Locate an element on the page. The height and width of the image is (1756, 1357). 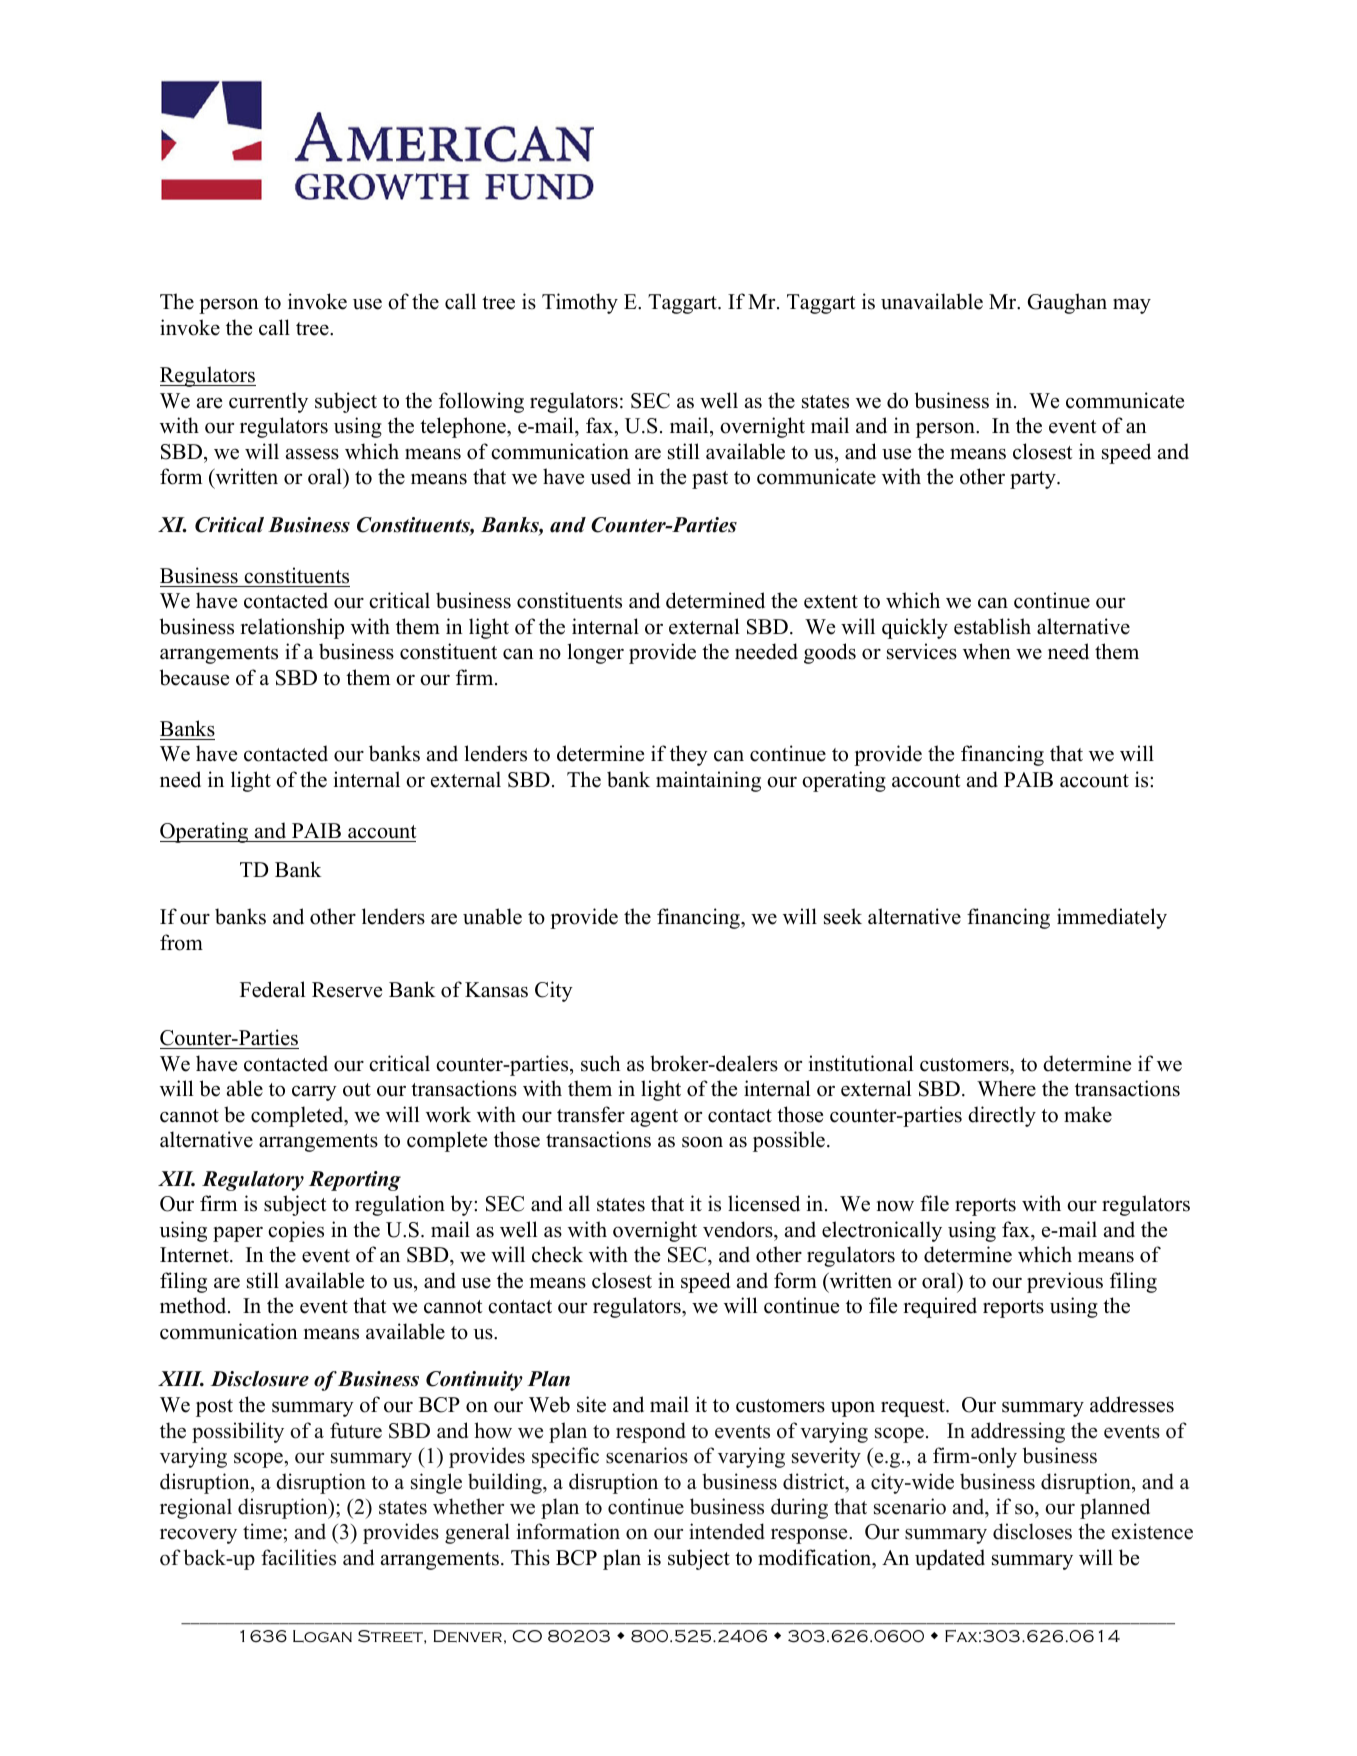
previous is located at coordinates (1065, 1282).
